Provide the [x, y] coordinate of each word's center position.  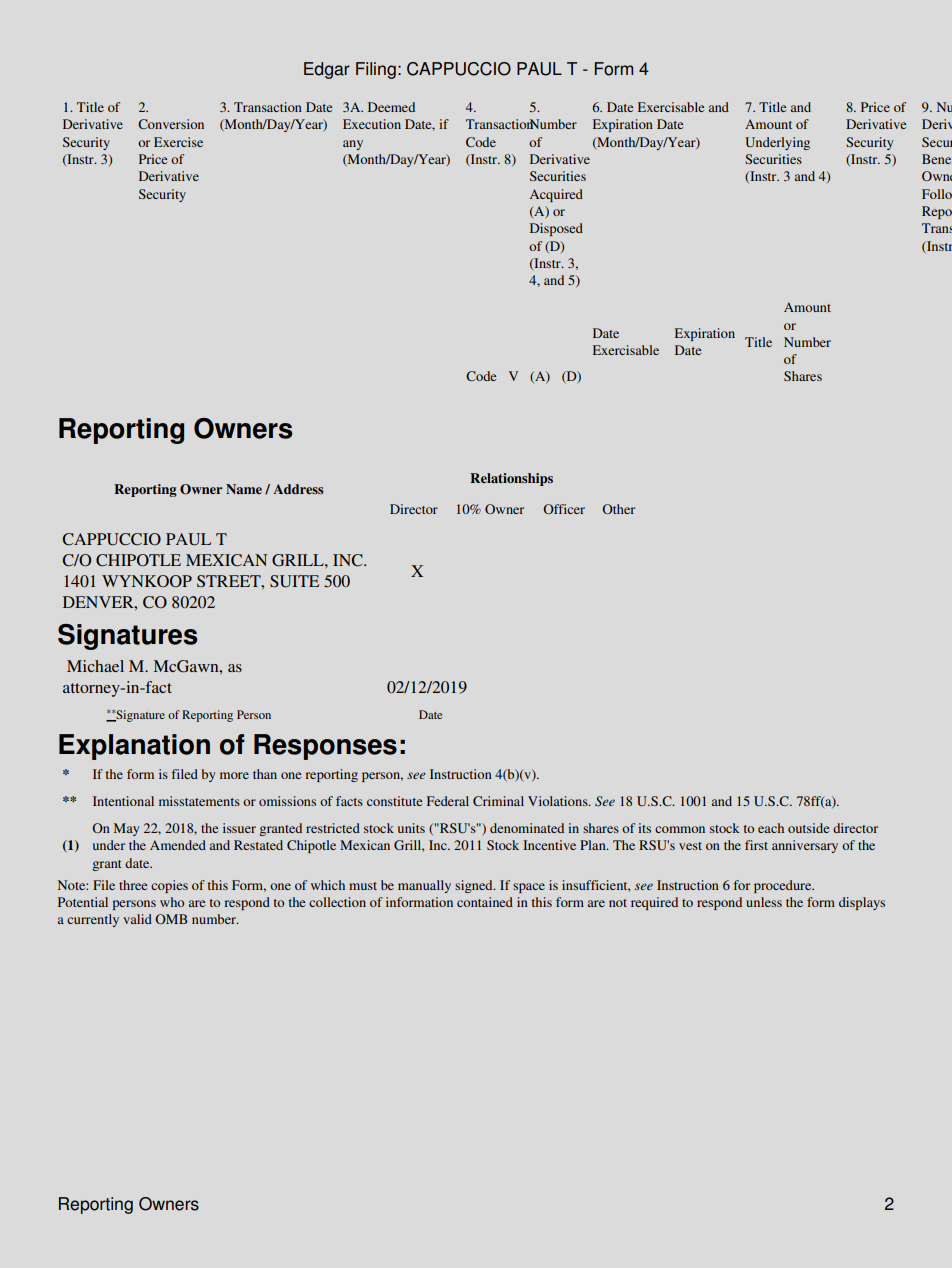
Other [618, 509]
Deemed [391, 107]
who [172, 902]
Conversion [171, 124]
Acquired [556, 195]
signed [475, 886]
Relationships [511, 479]
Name [244, 489]
